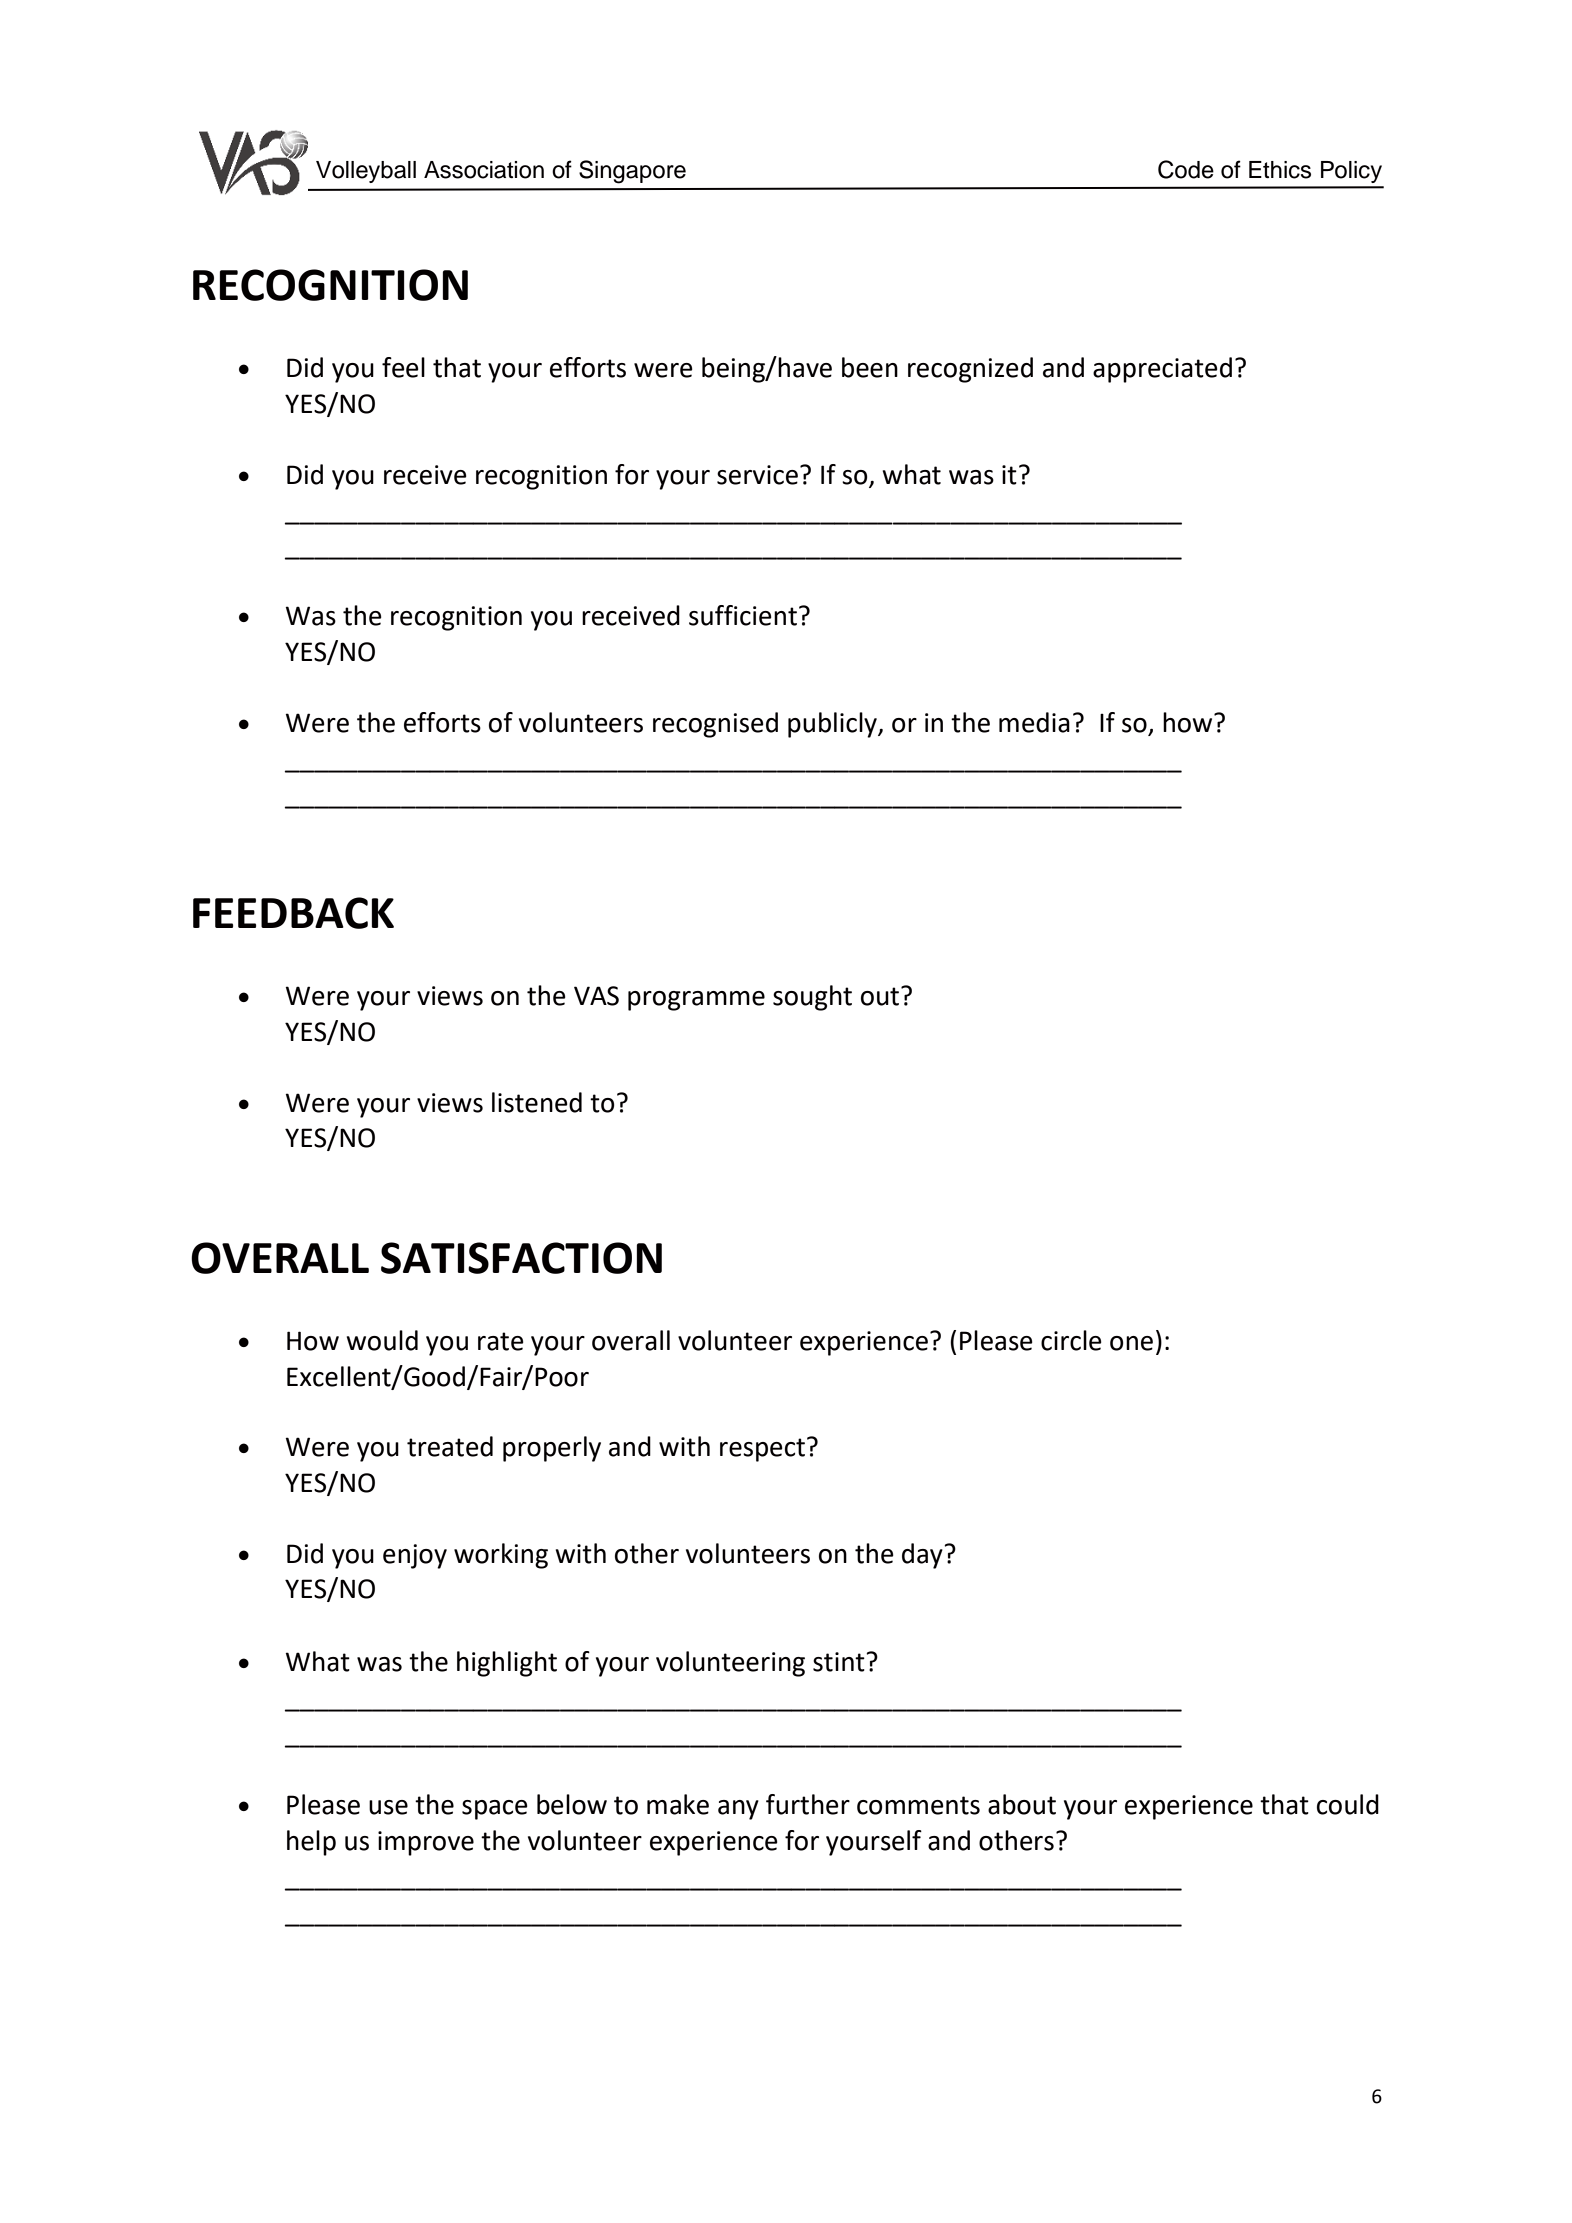 The image size is (1572, 2223). I want to click on further, so click(808, 1804).
